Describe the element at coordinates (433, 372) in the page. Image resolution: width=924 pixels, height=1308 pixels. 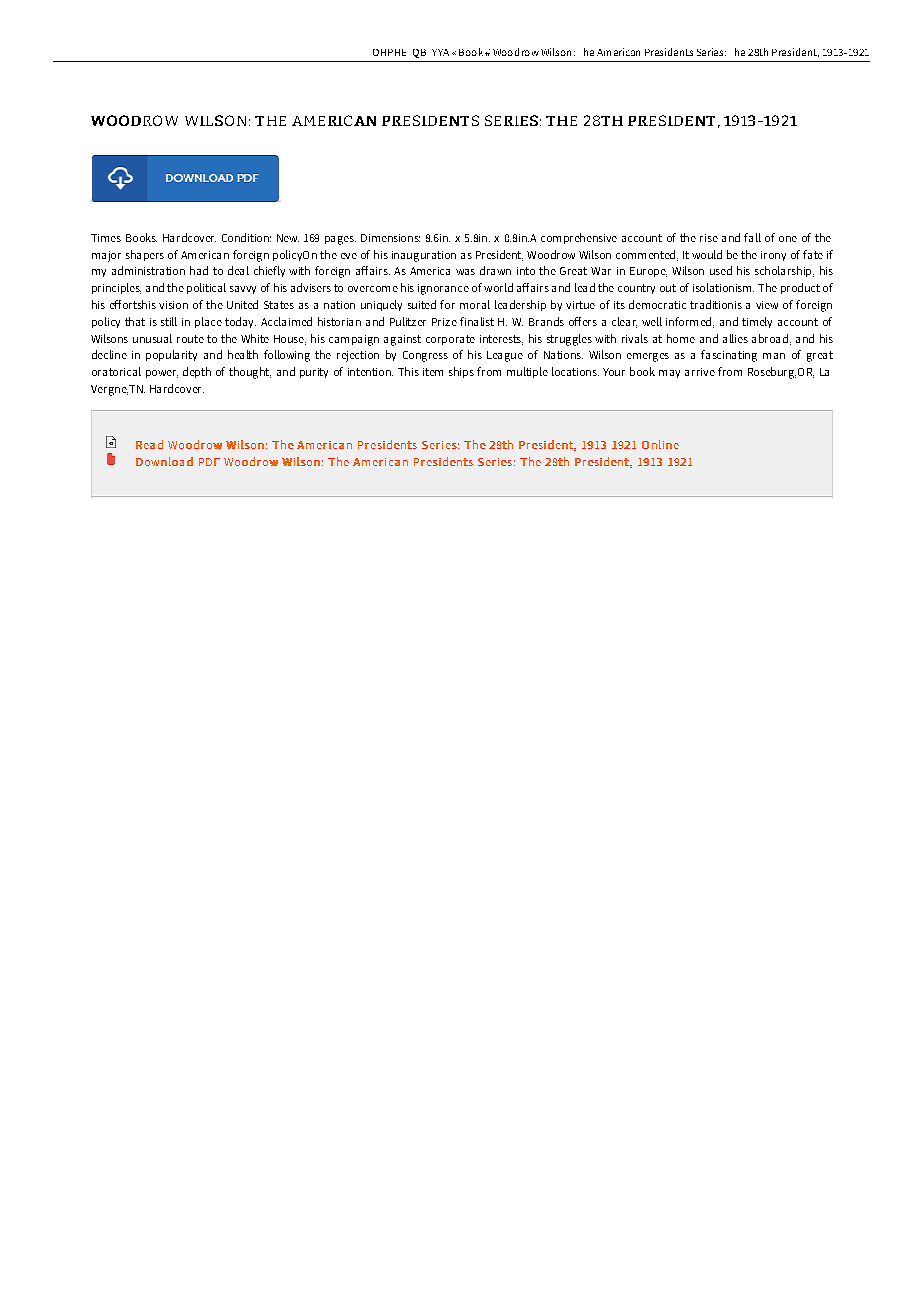
I see `item` at that location.
